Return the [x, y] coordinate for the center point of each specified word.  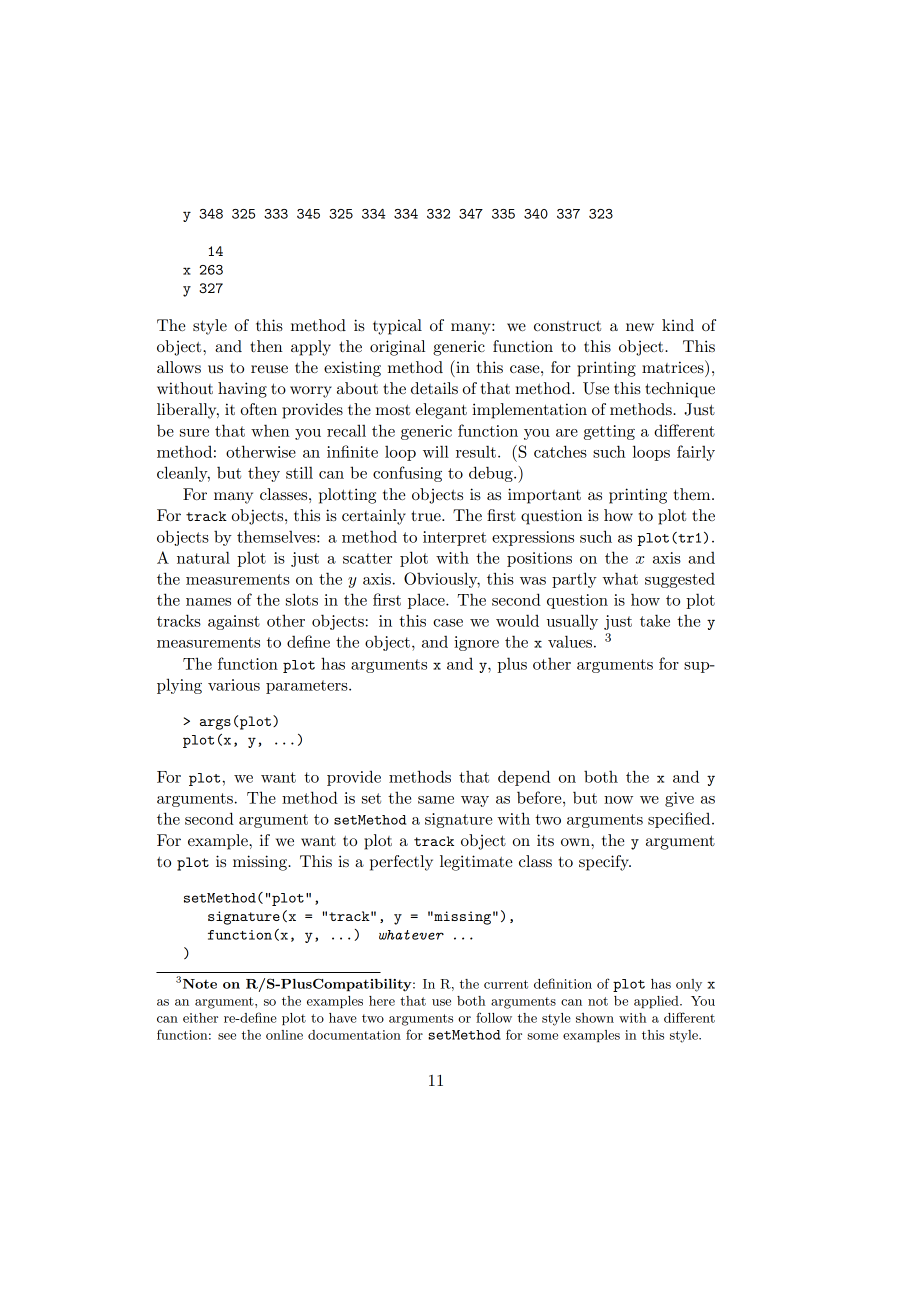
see [227, 1036]
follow [494, 1017]
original [397, 348]
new [640, 327]
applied [657, 1002]
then [266, 346]
